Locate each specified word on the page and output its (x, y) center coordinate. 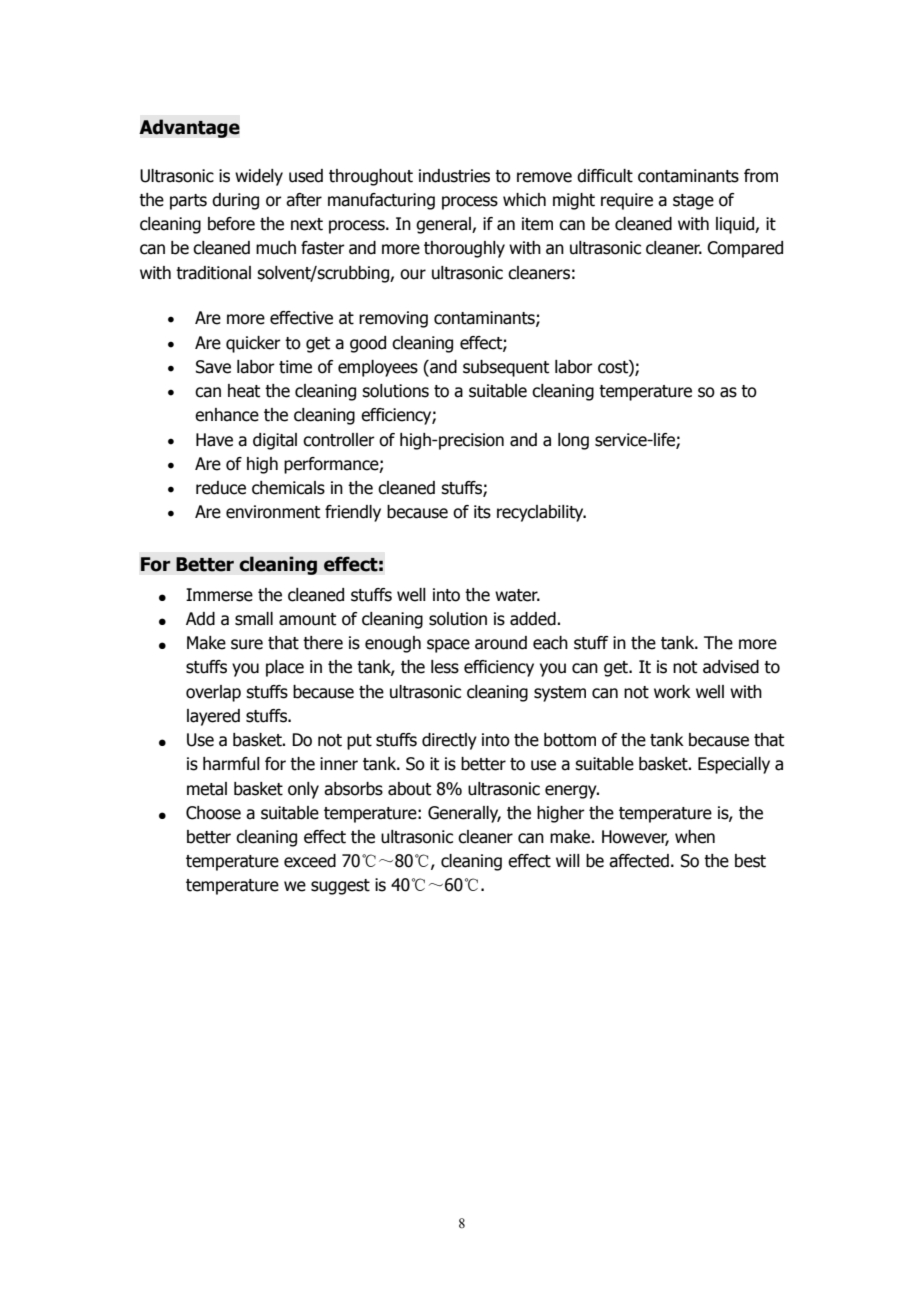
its (482, 512)
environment (273, 512)
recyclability (541, 513)
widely (259, 177)
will (568, 860)
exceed (310, 861)
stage (693, 202)
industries (454, 176)
